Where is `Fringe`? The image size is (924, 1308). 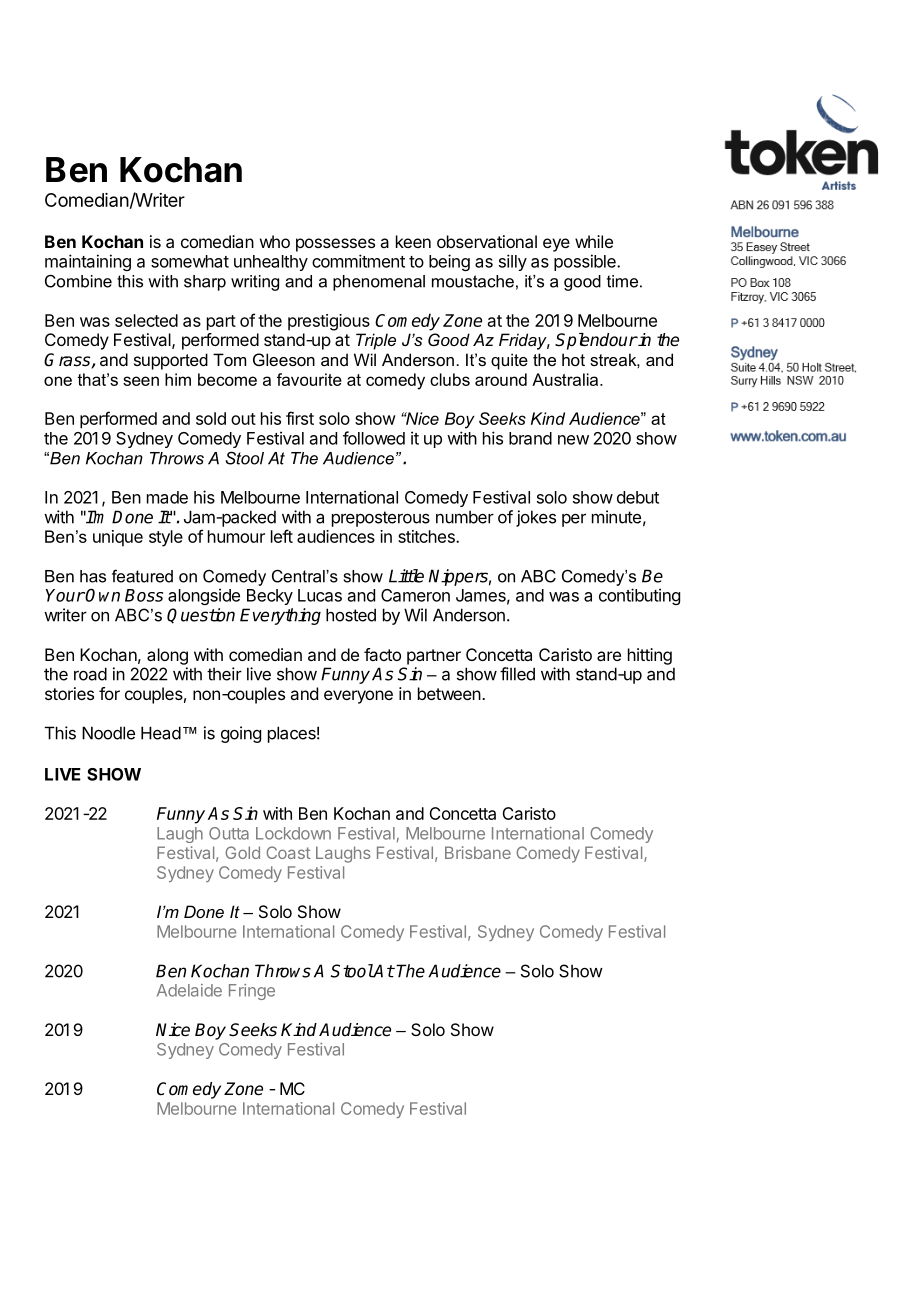 Fringe is located at coordinates (252, 992).
